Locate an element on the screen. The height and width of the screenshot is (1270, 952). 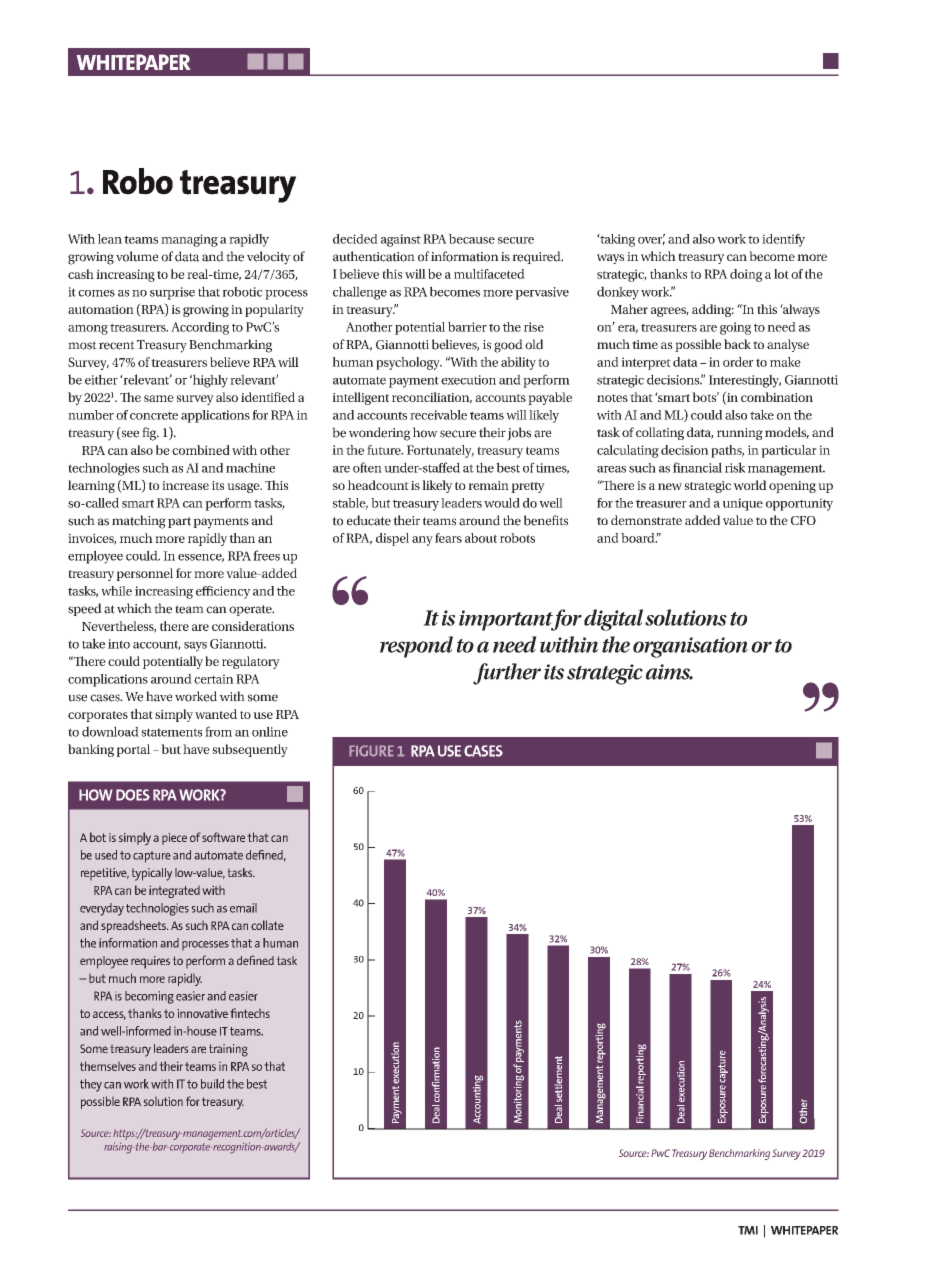
integrated is located at coordinates (174, 892).
